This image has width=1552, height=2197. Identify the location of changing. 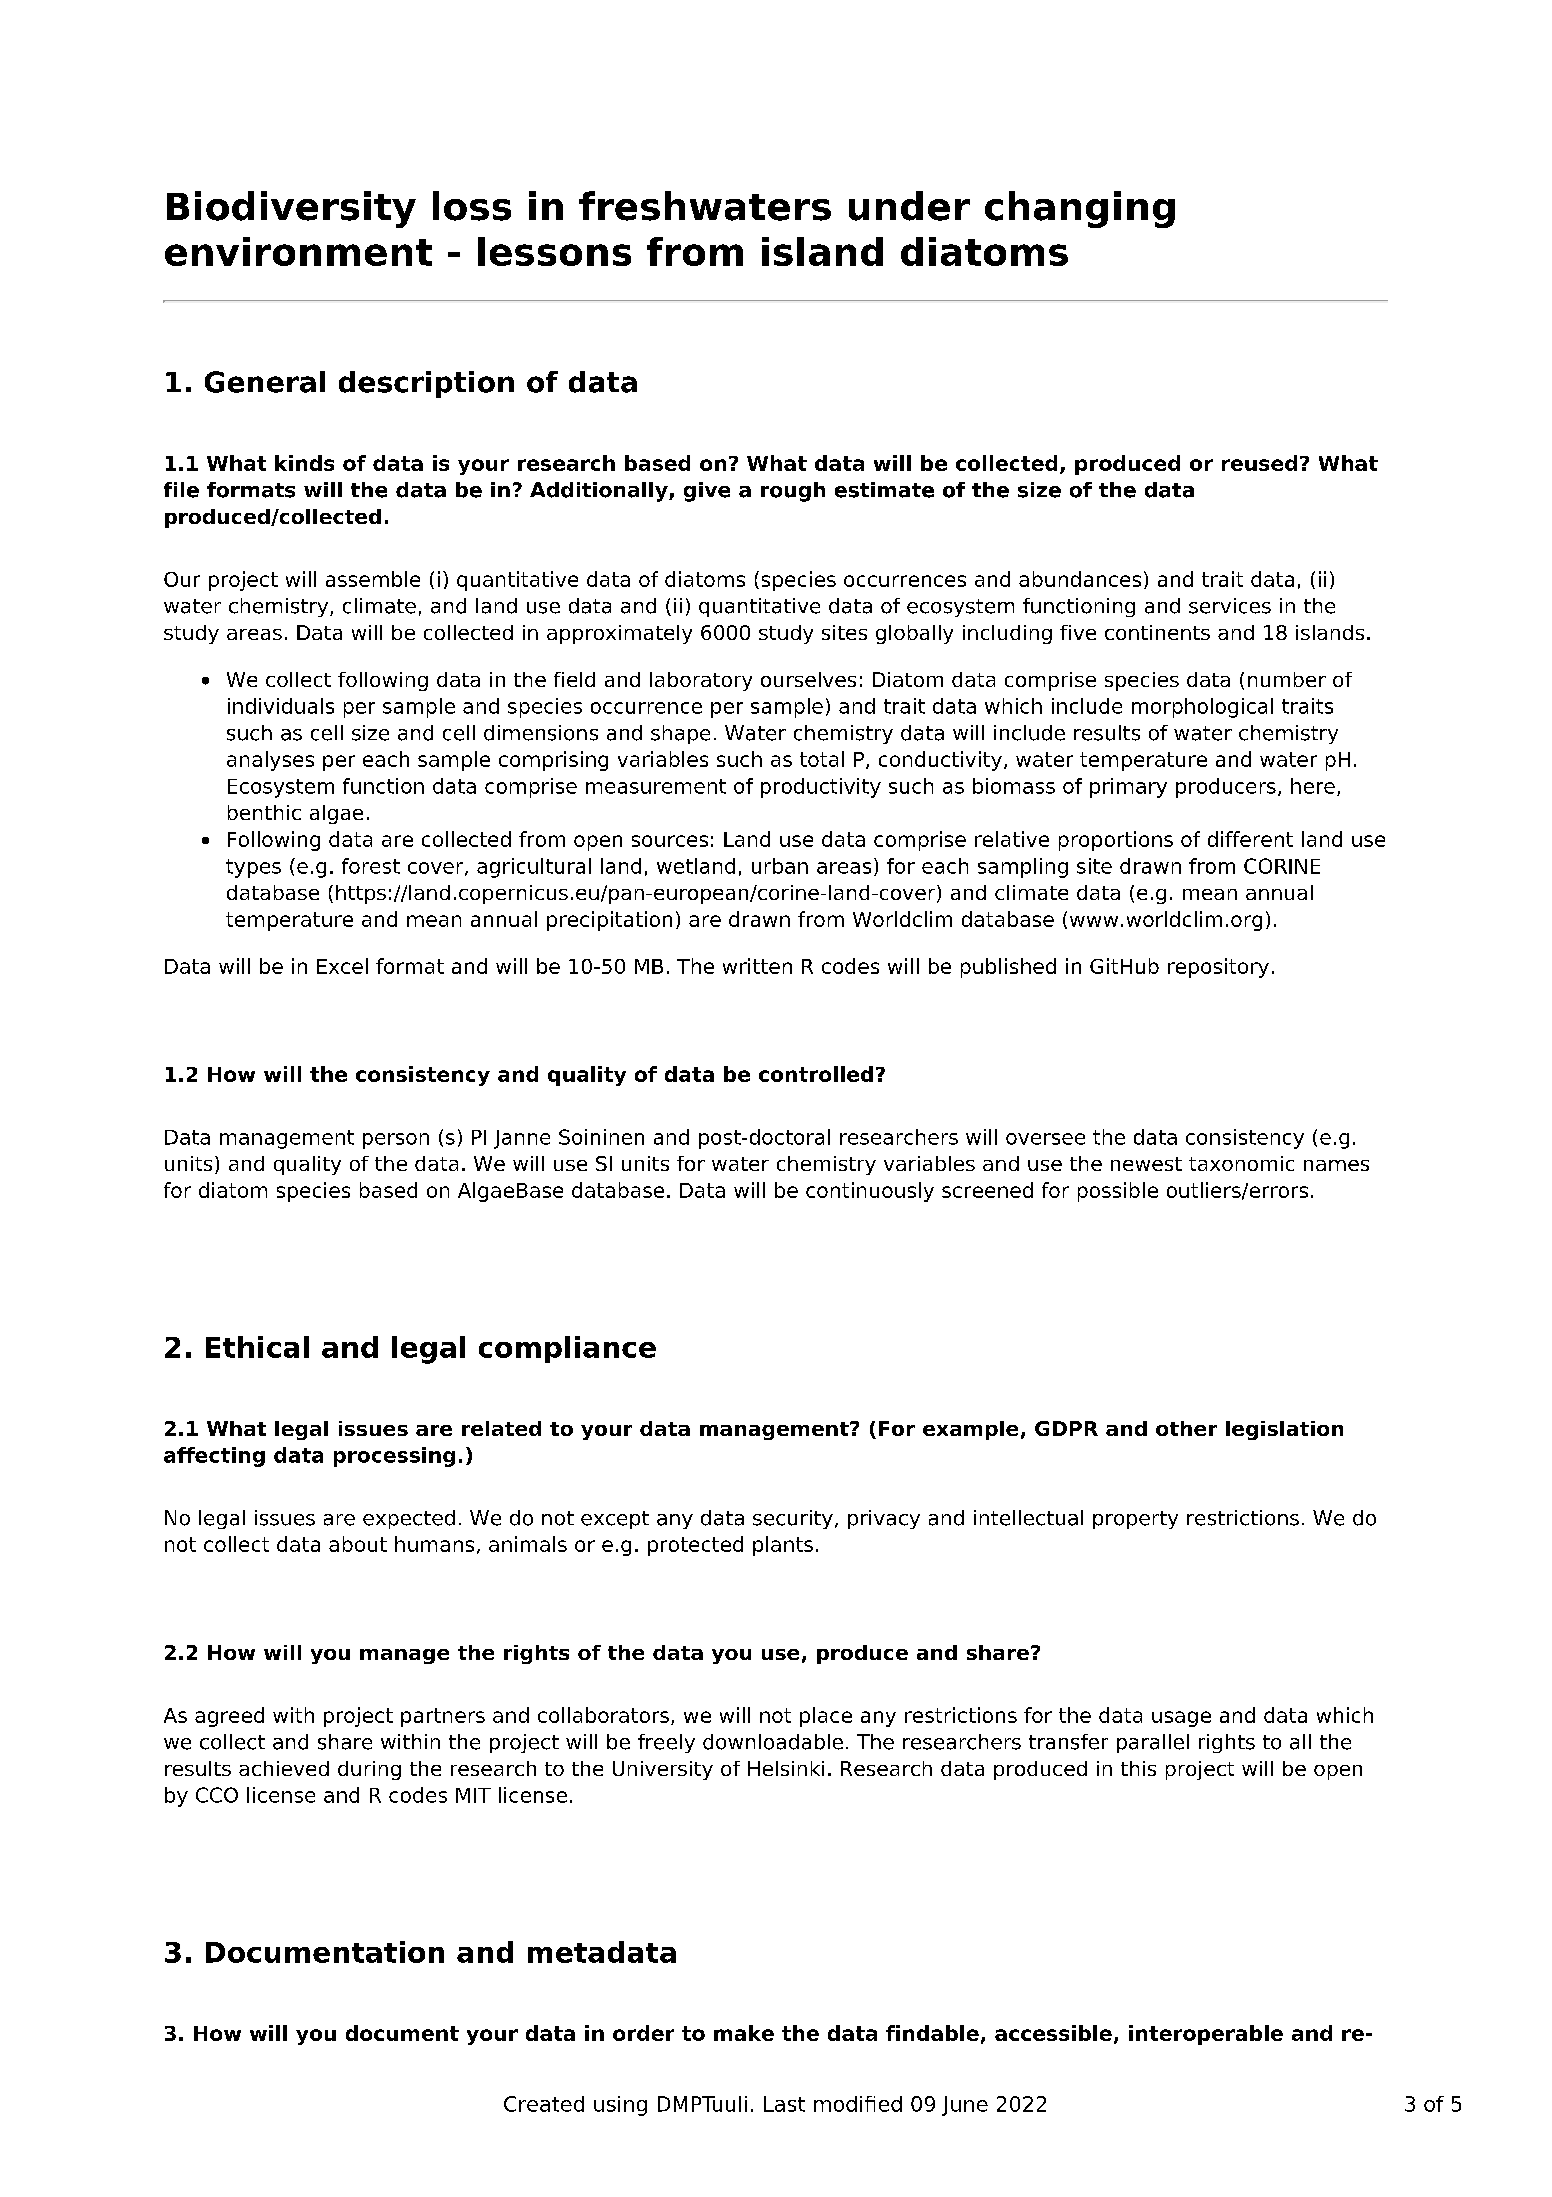
(1080, 209).
